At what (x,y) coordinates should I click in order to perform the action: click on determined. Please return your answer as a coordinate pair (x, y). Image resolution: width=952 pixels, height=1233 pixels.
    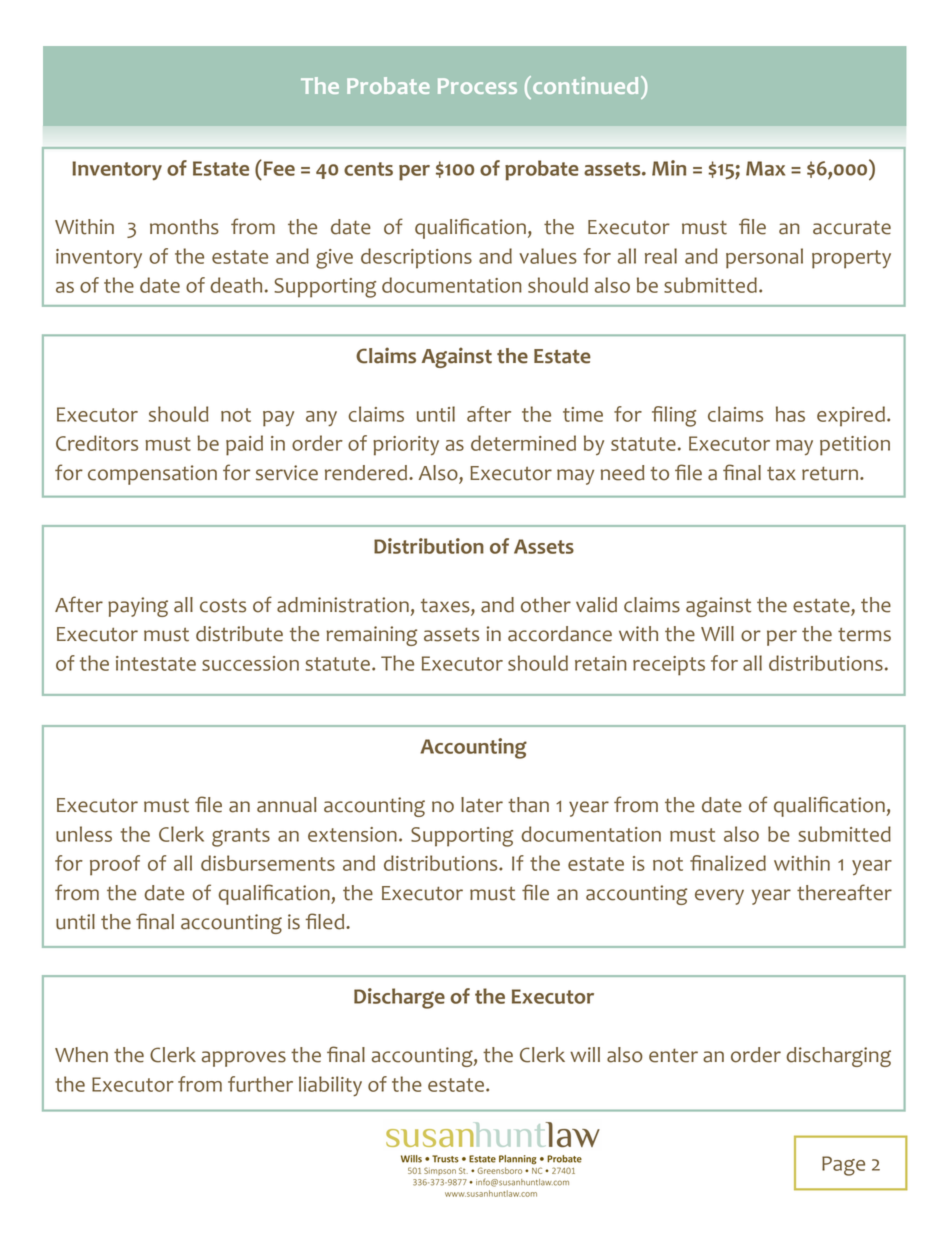
    Looking at the image, I should click on (523, 443).
